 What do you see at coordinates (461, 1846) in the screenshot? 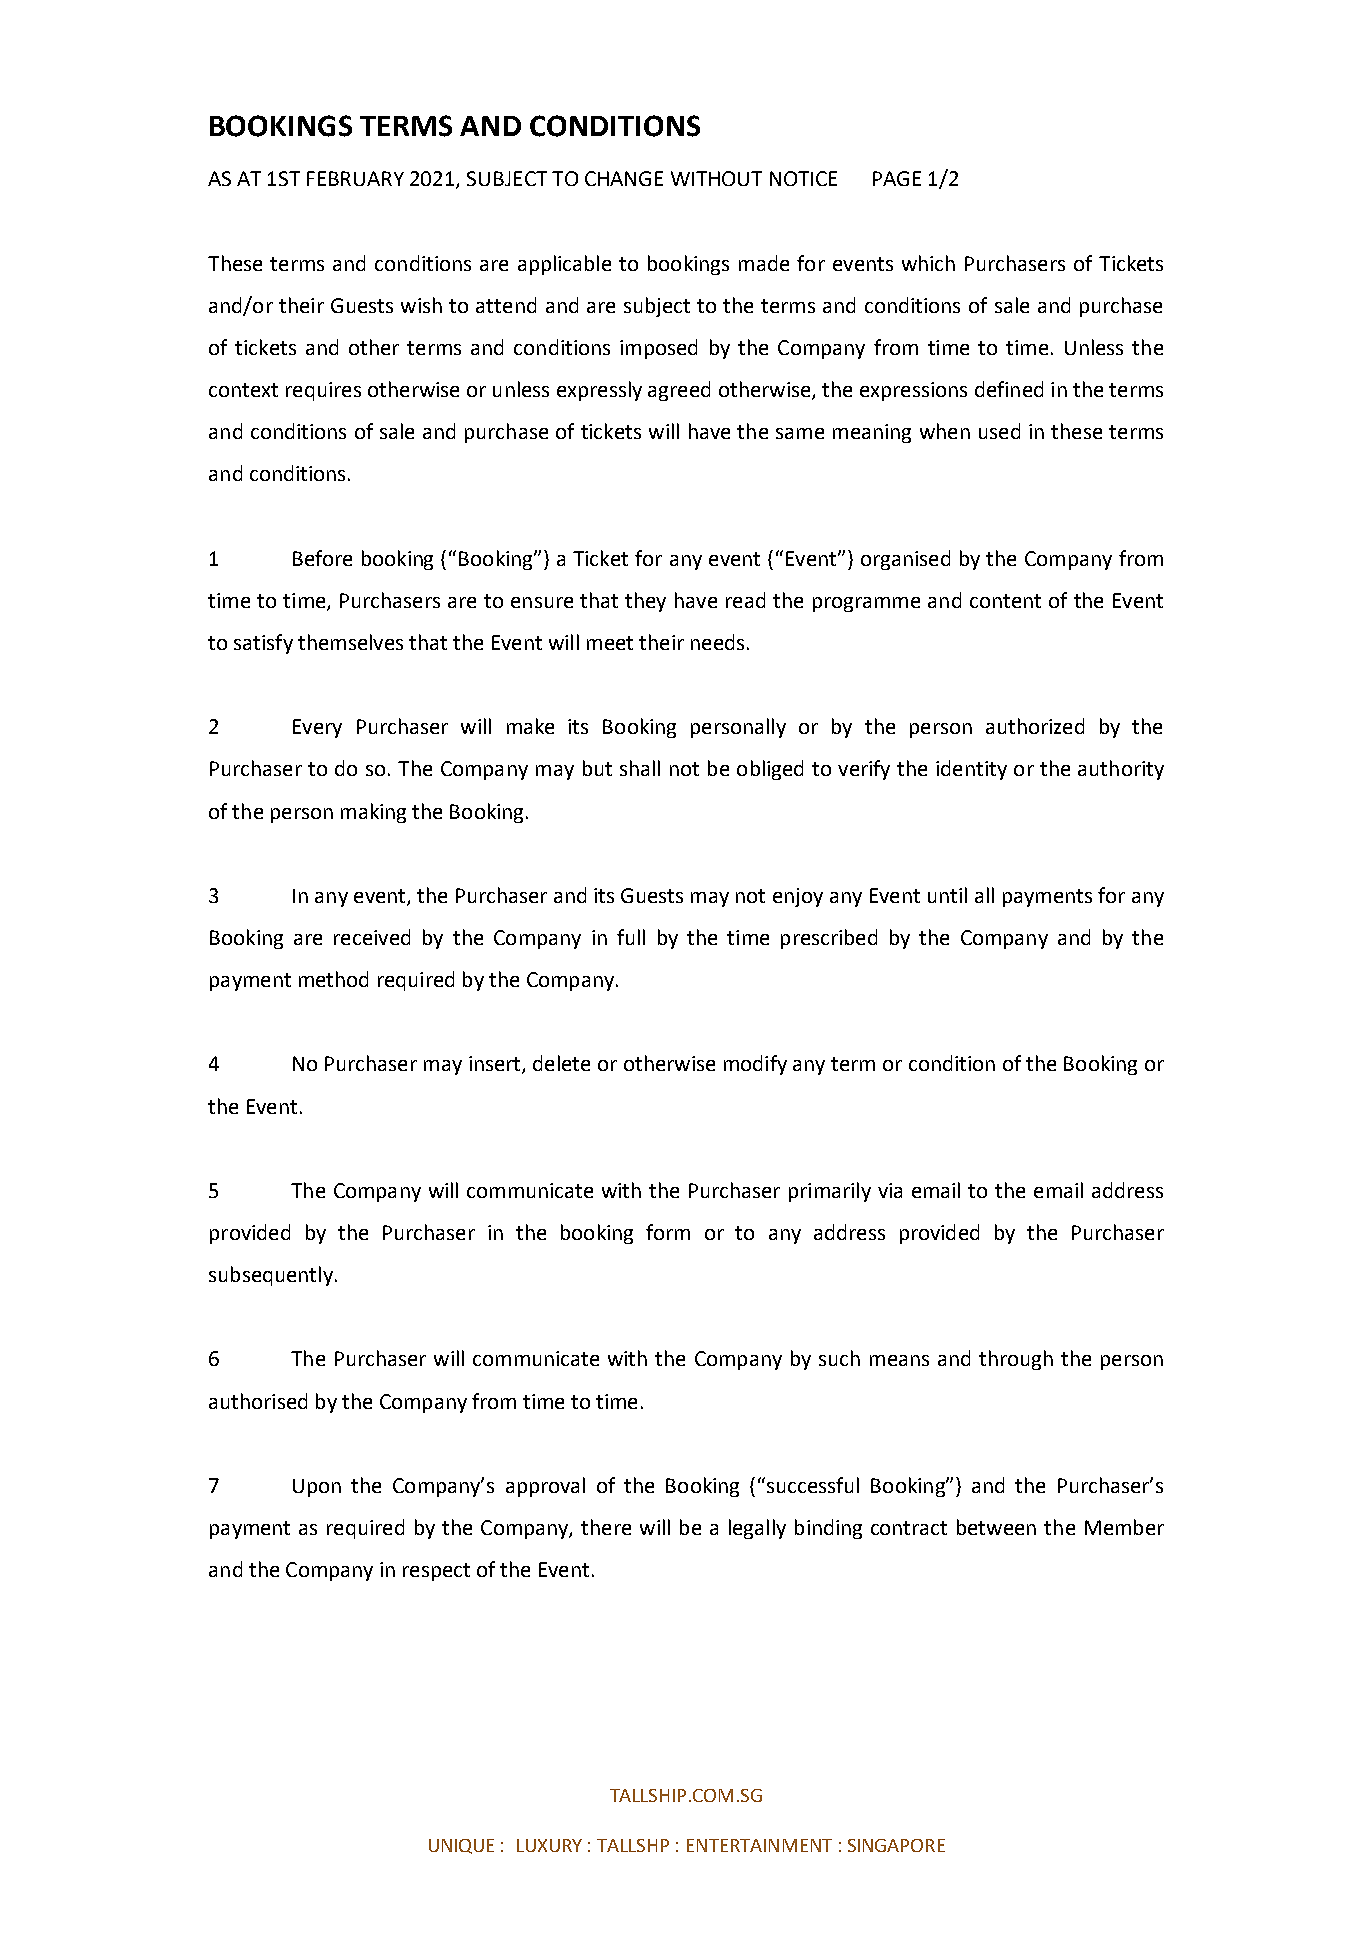
I see `UNIQUE` at bounding box center [461, 1846].
